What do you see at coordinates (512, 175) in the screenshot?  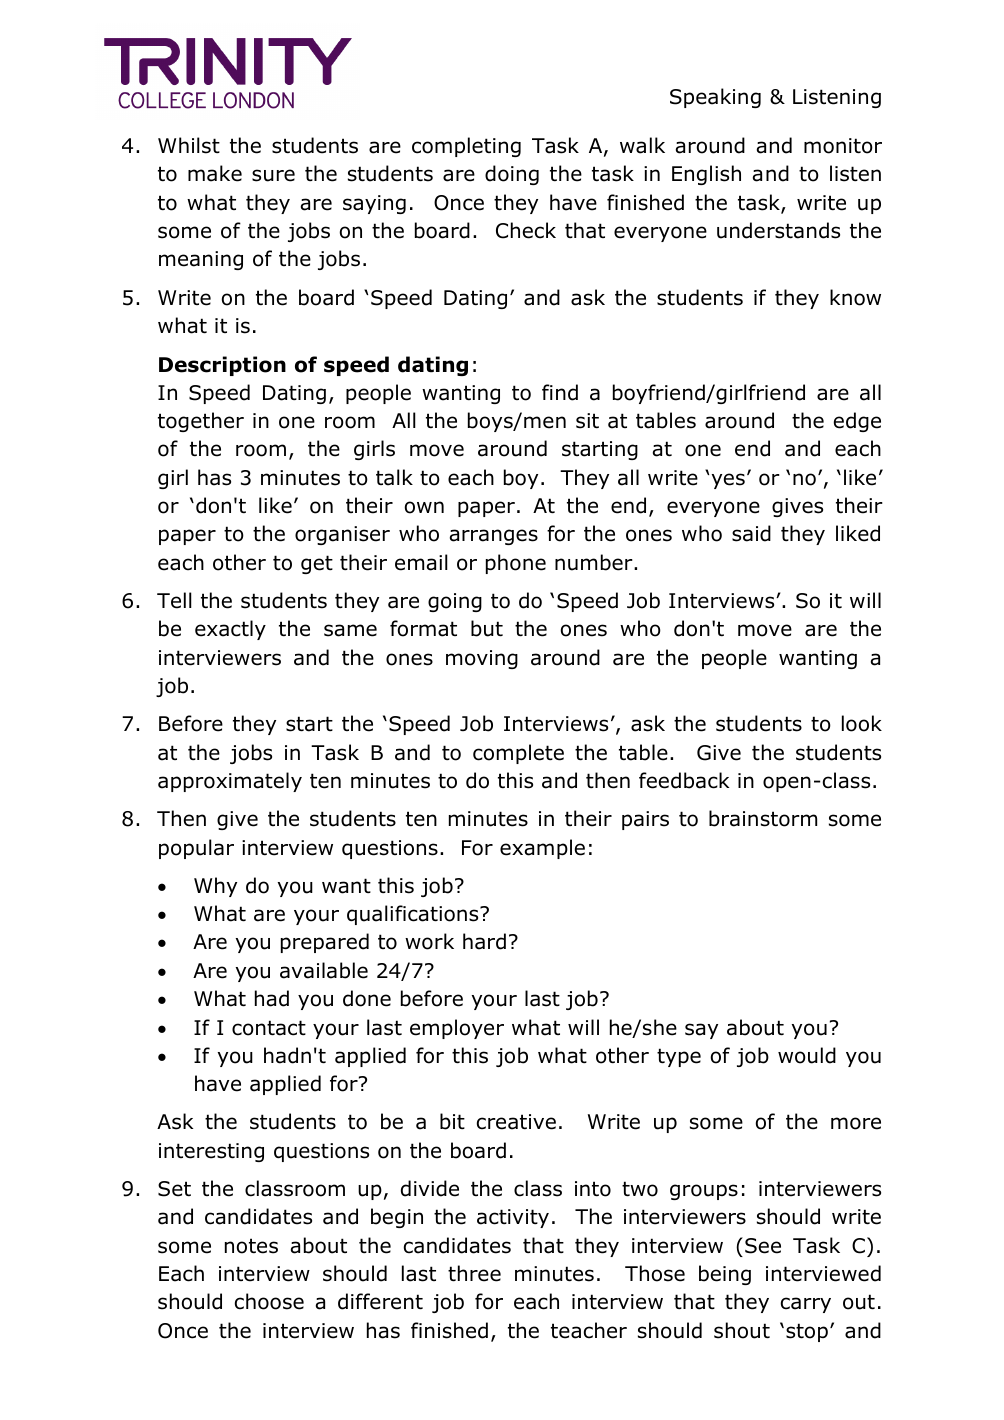 I see `doing` at bounding box center [512, 175].
